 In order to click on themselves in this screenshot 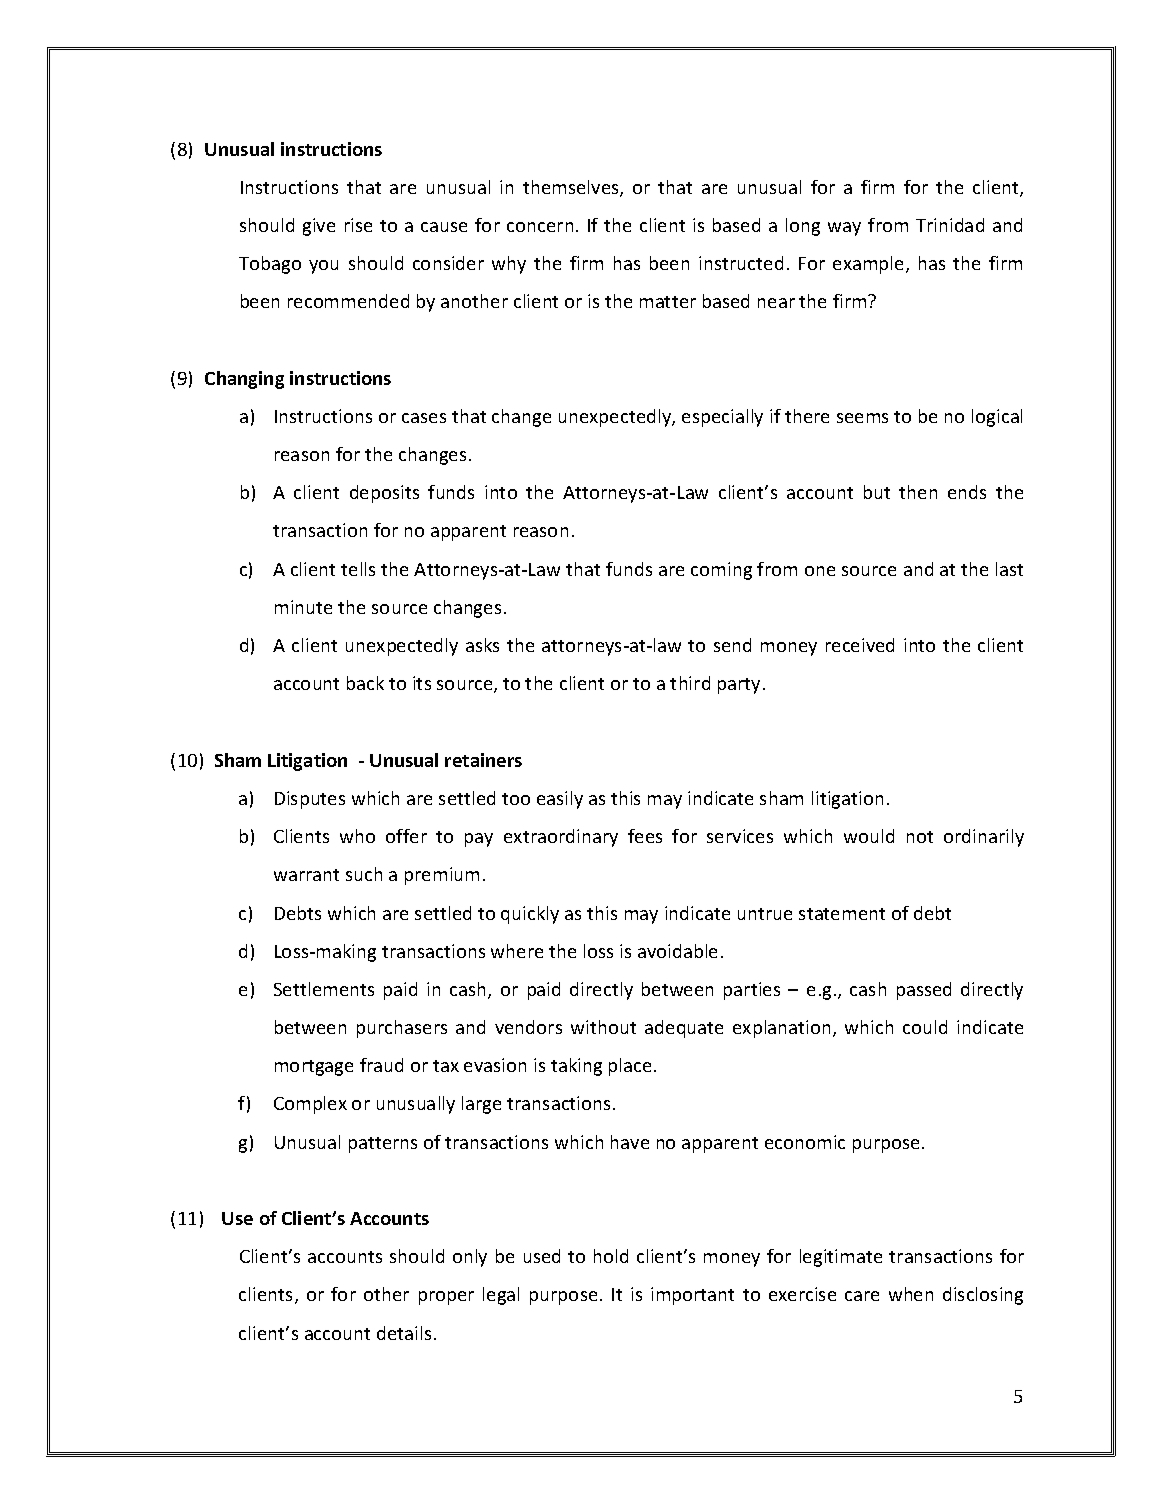, I will do `click(572, 188)`.
